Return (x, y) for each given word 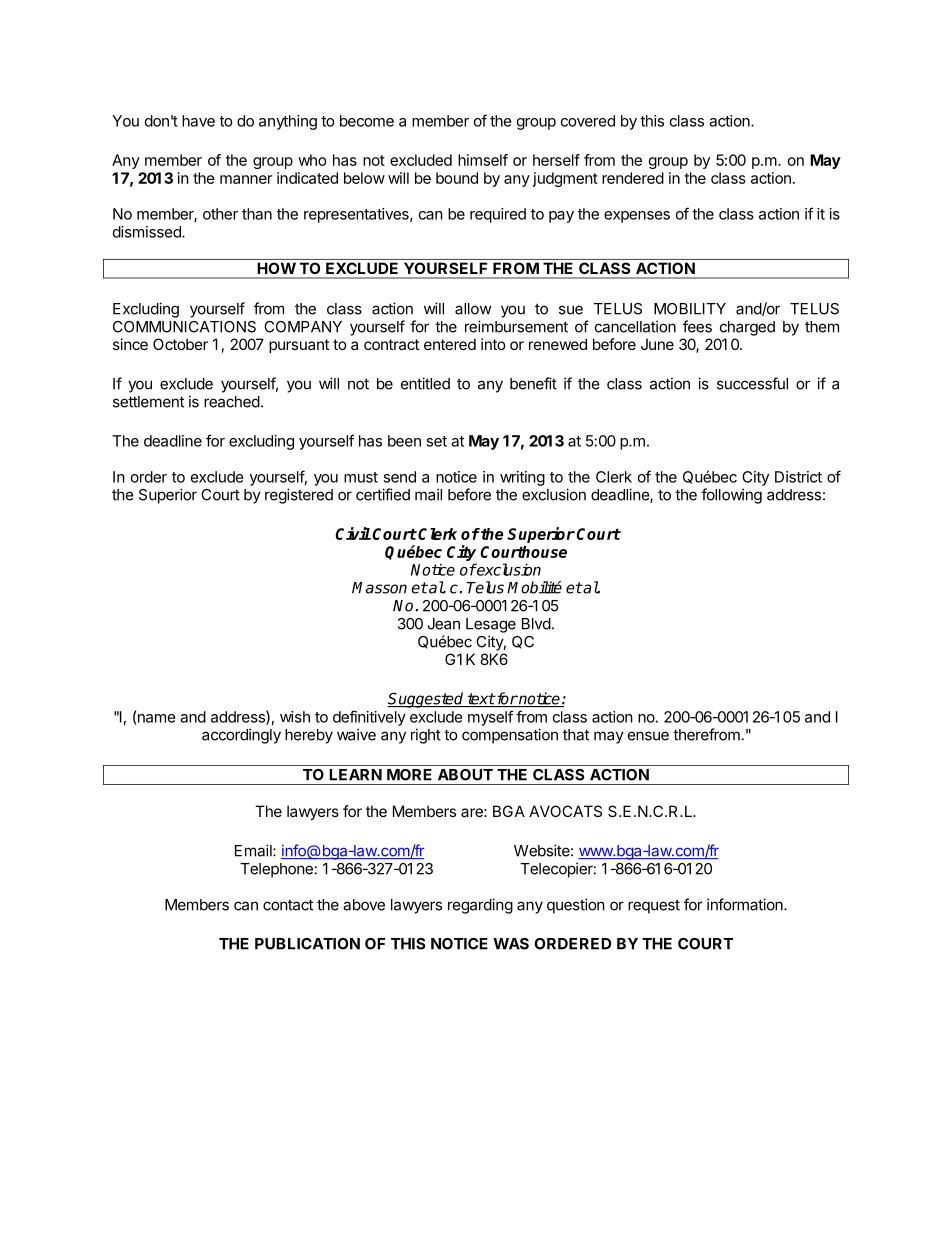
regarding (480, 906)
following (731, 496)
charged (747, 328)
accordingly (241, 736)
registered (299, 496)
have (198, 121)
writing (522, 478)
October (180, 344)
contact (288, 905)
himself (483, 160)
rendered (633, 178)
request (654, 907)
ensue (648, 736)
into (493, 344)
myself (490, 718)
